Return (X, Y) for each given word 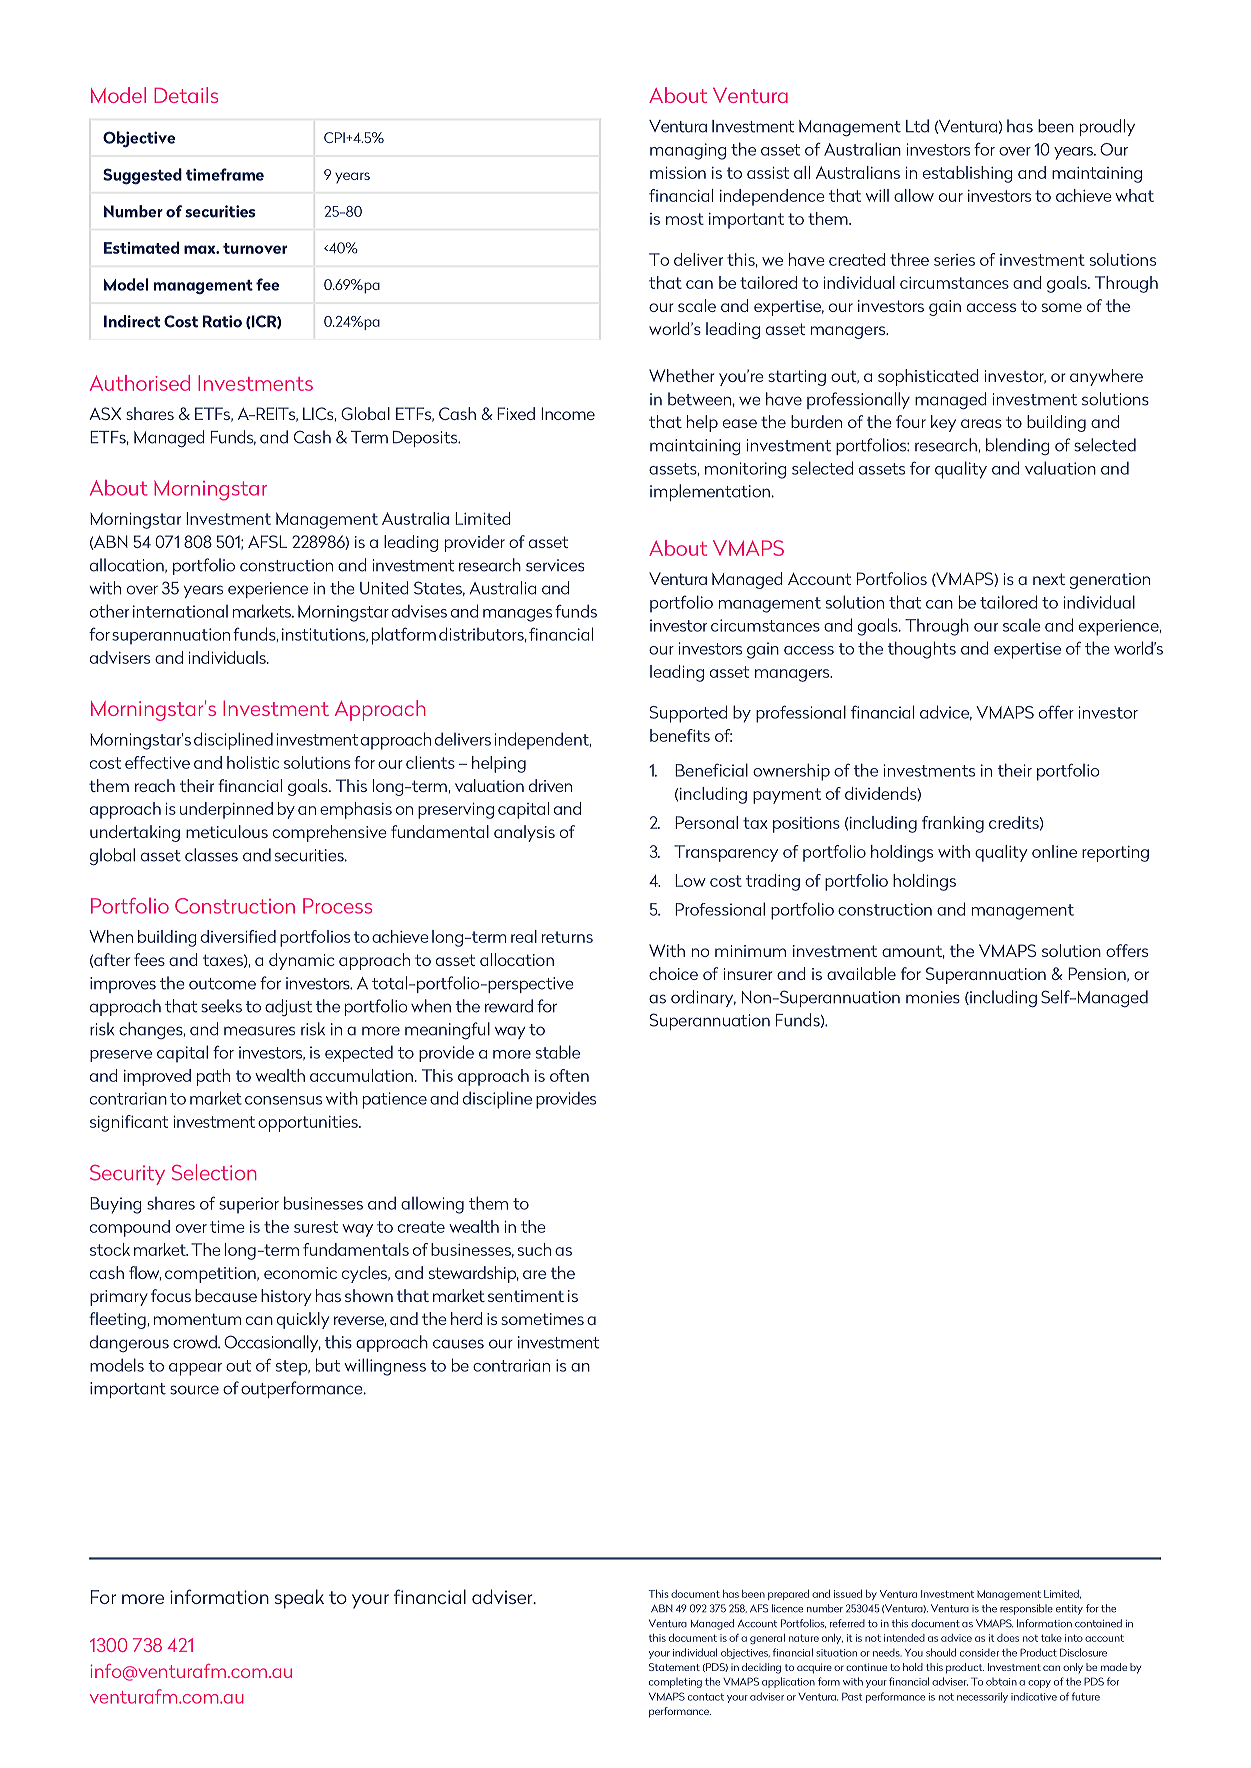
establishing (968, 174)
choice (673, 973)
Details (186, 95)
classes (211, 855)
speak (299, 1599)
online (1054, 851)
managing (688, 151)
